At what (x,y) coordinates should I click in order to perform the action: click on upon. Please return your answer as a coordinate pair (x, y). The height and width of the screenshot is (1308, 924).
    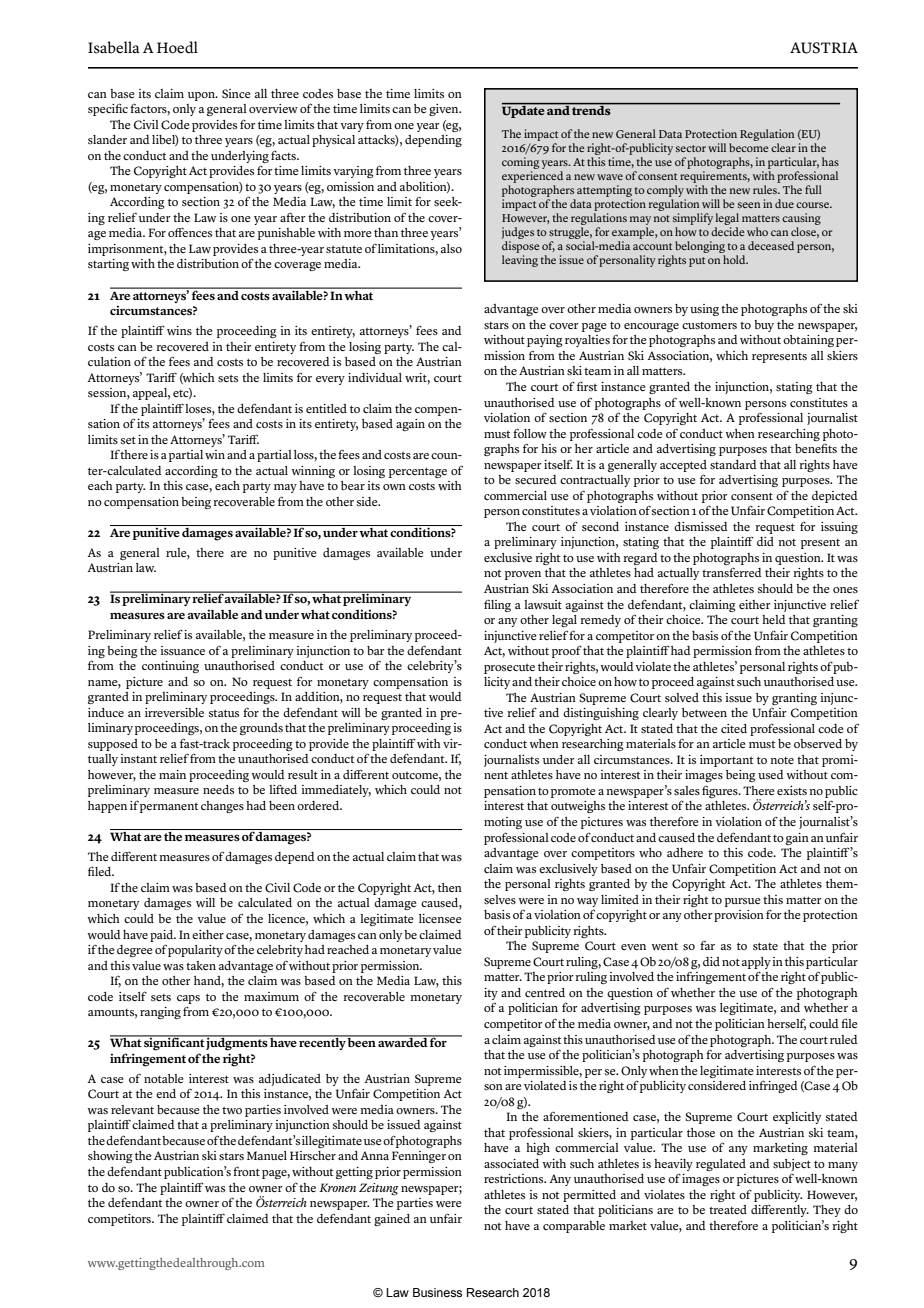
    Looking at the image, I should click on (202, 96).
